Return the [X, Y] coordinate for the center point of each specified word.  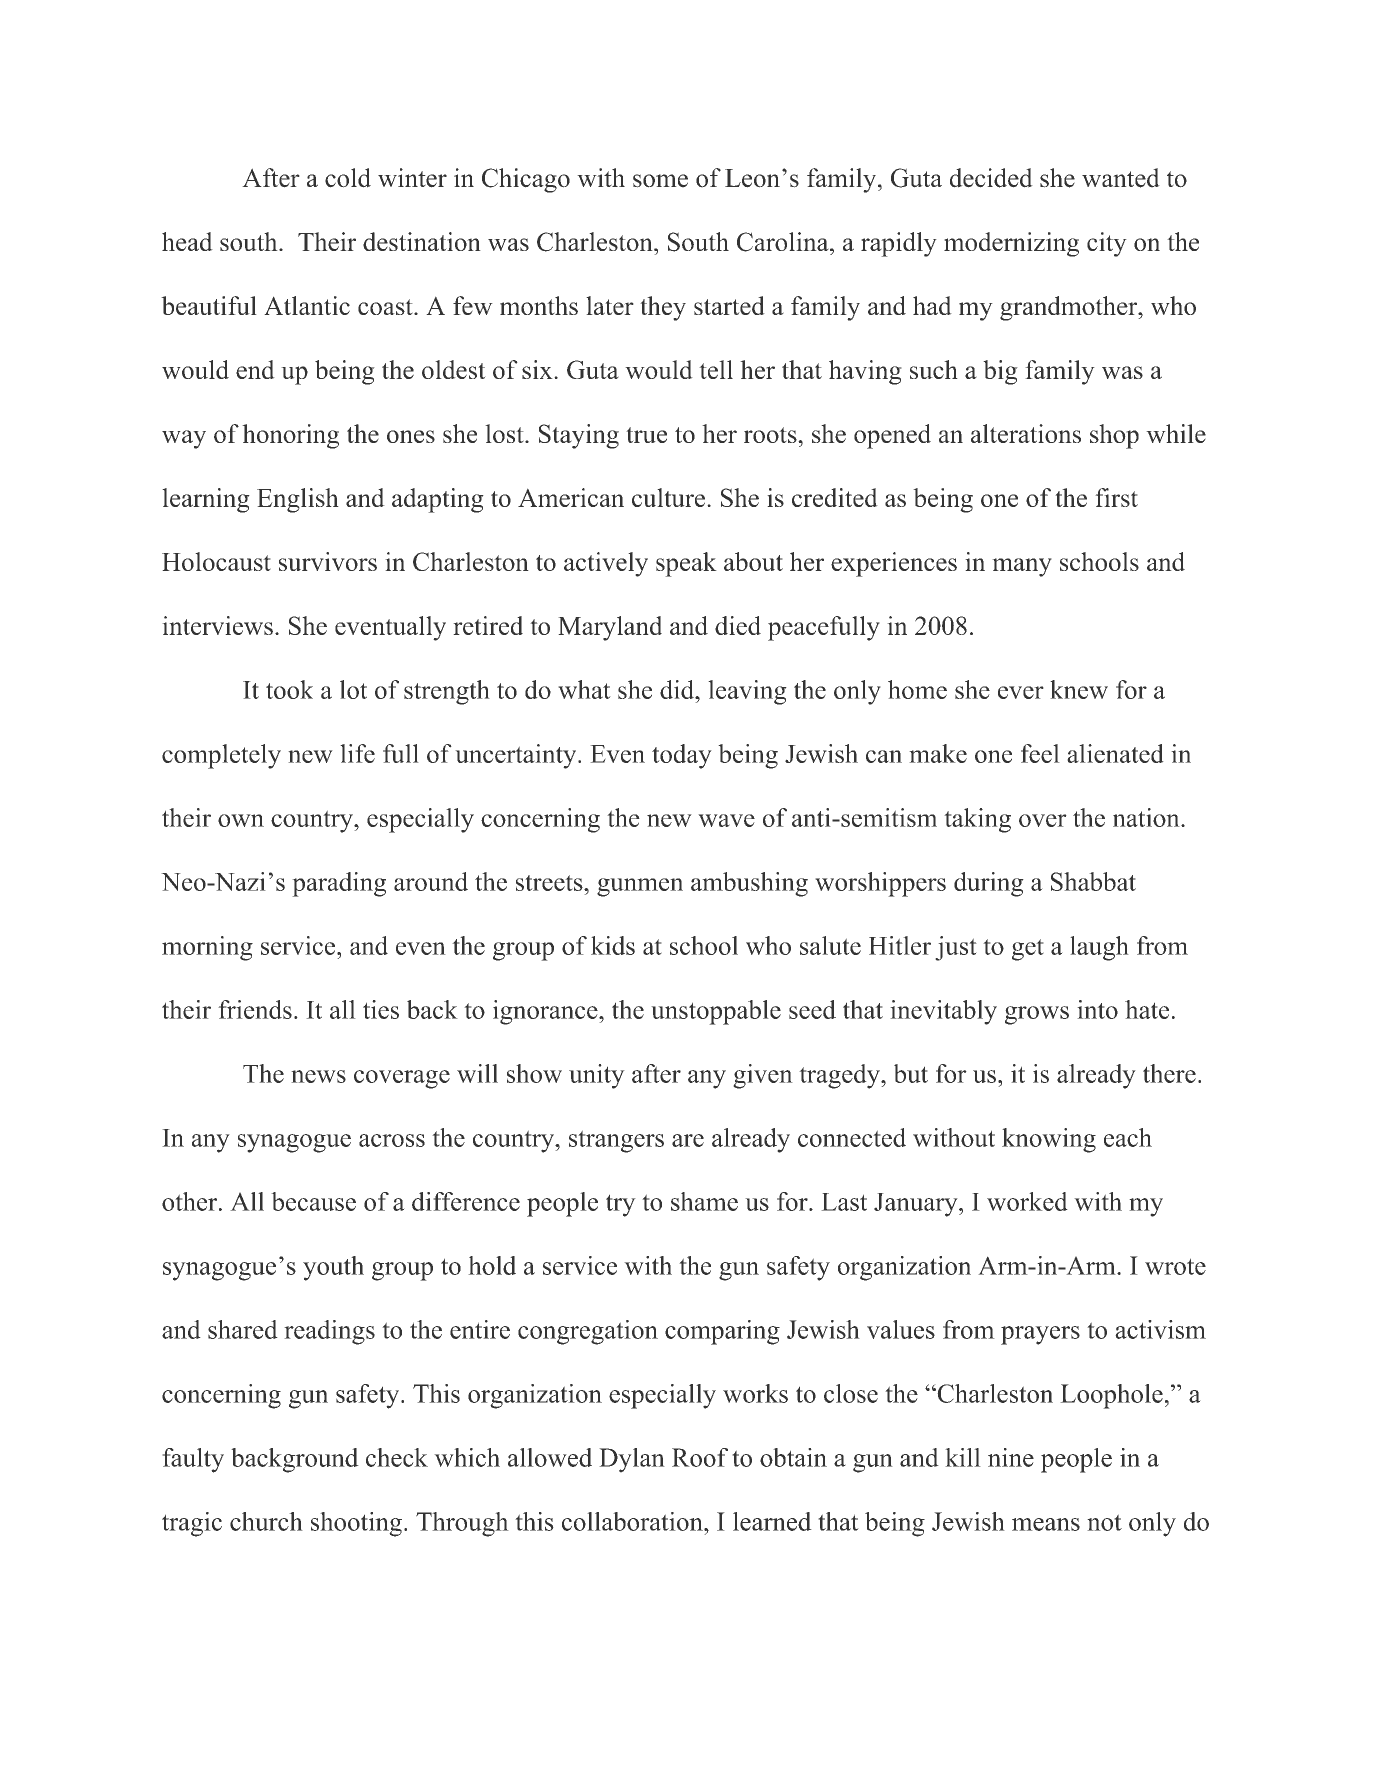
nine [1011, 1457]
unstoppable [716, 1012]
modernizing [1011, 244]
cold [348, 178]
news [318, 1076]
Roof [700, 1457]
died [738, 625]
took [289, 689]
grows [1037, 1015]
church [266, 1521]
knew [1079, 689]
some [660, 181]
